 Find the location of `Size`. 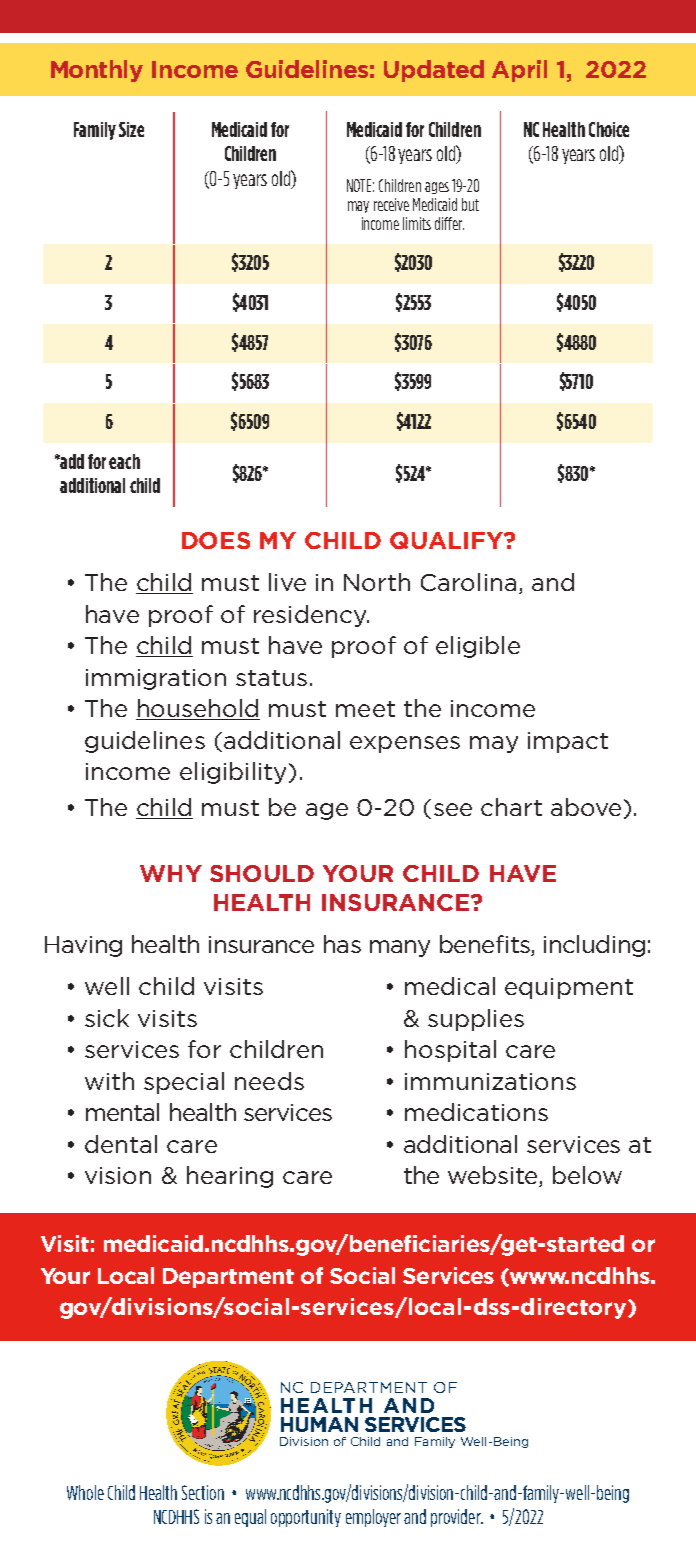

Size is located at coordinates (131, 129).
